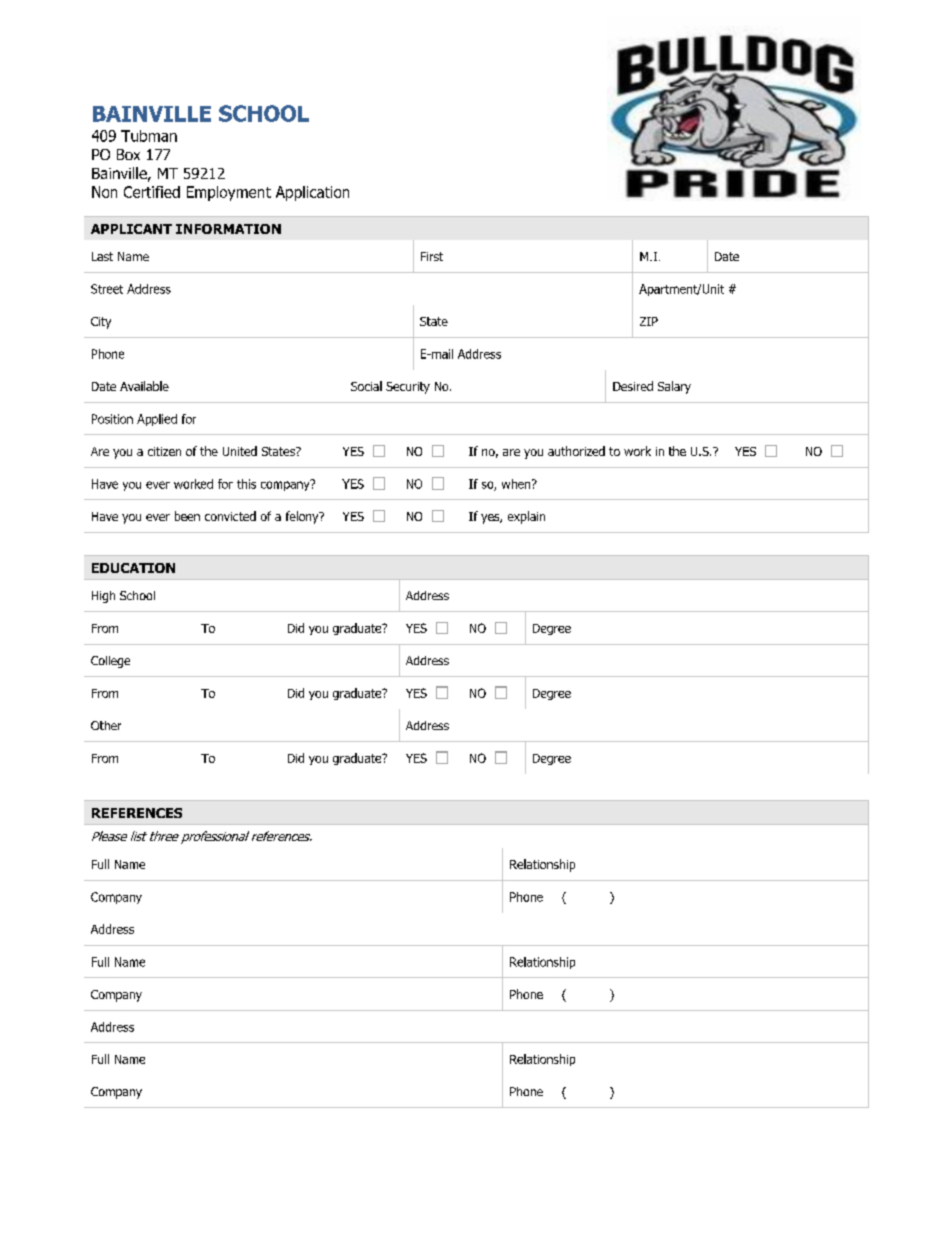 This screenshot has height=1233, width=952. What do you see at coordinates (408, 388) in the screenshot?
I see `Security` at bounding box center [408, 388].
